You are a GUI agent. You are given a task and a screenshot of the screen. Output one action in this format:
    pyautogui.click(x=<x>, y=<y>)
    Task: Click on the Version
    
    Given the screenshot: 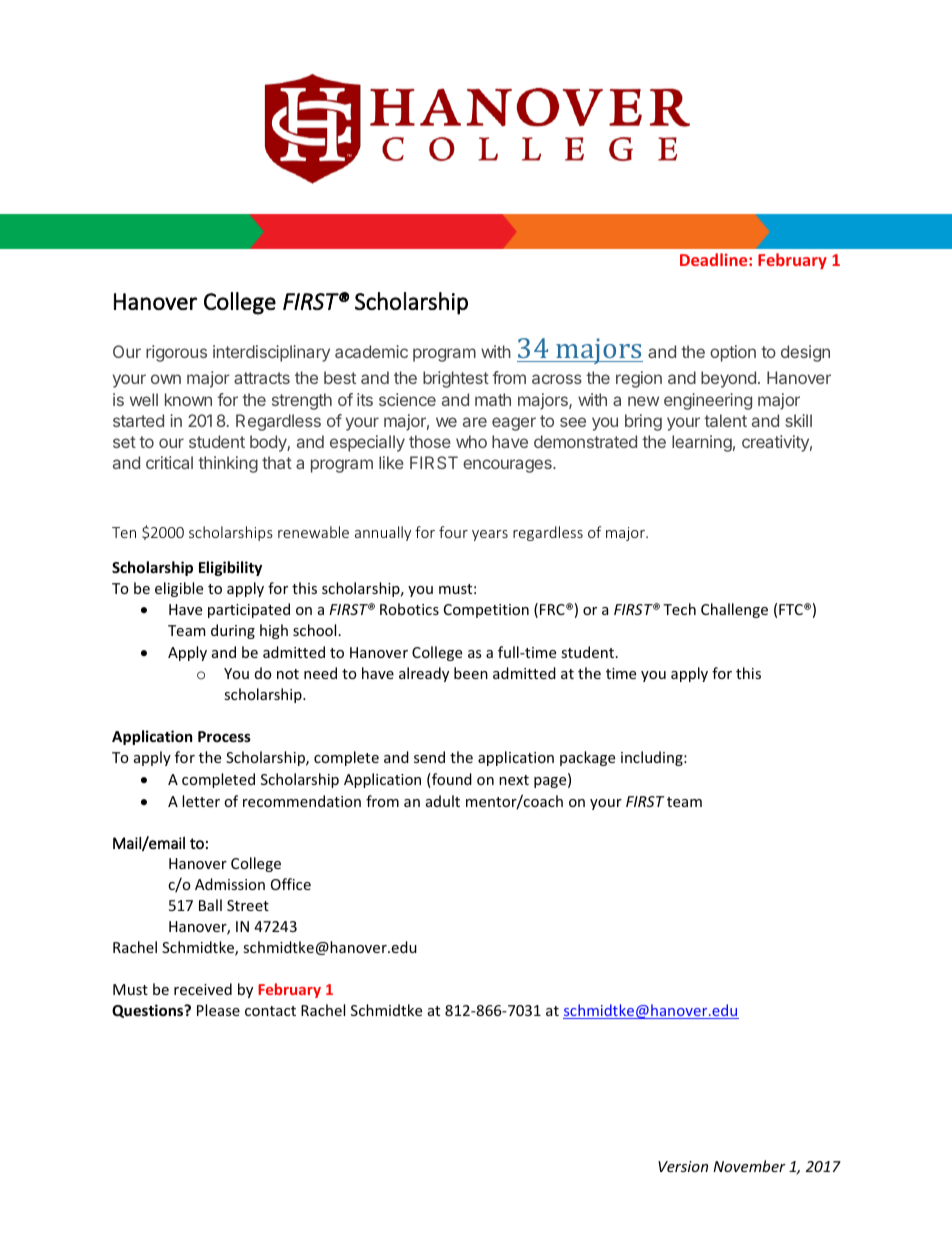 What is the action you would take?
    pyautogui.click(x=683, y=1166)
